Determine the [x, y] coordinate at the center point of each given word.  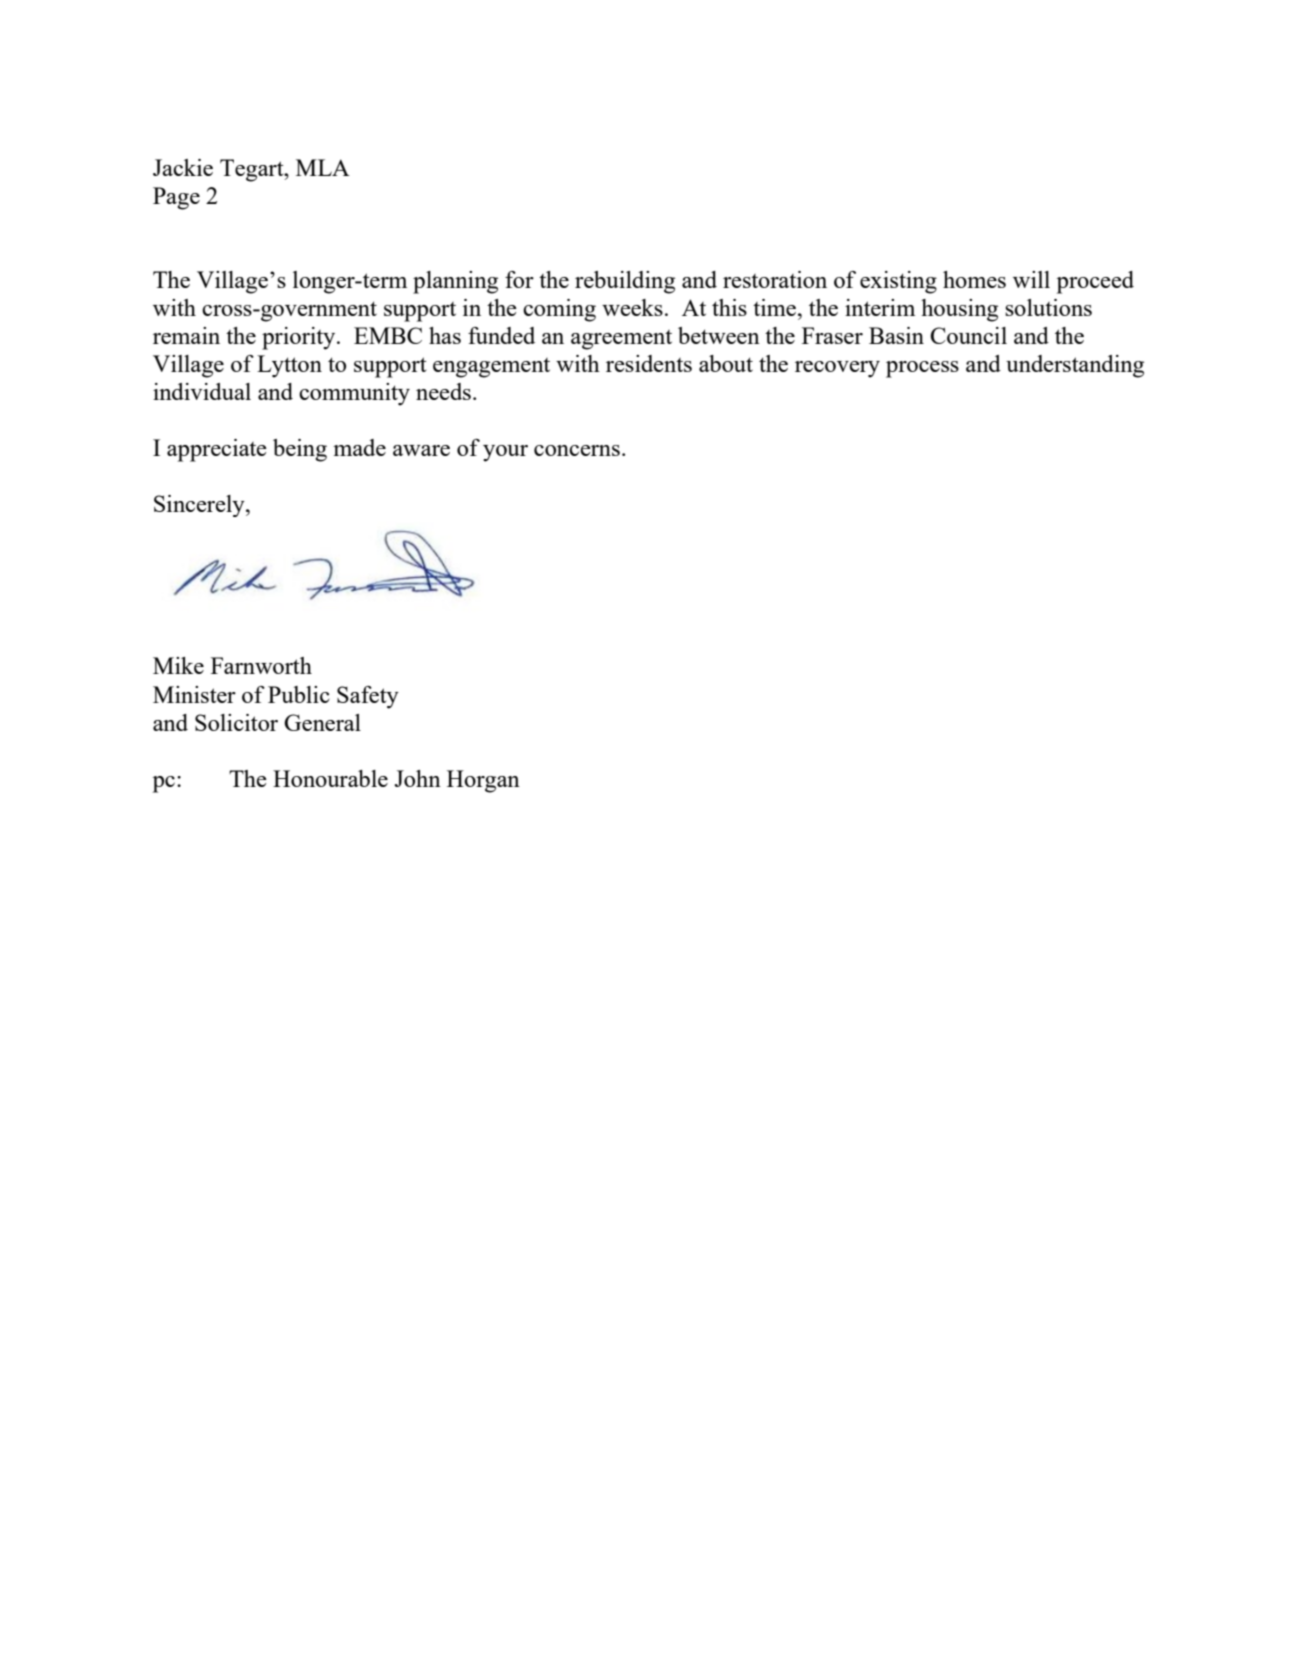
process [922, 369]
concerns [577, 450]
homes [974, 279]
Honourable [330, 778]
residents [649, 363]
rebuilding [625, 282]
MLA [323, 167]
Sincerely [200, 506]
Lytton [289, 366]
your [505, 453]
